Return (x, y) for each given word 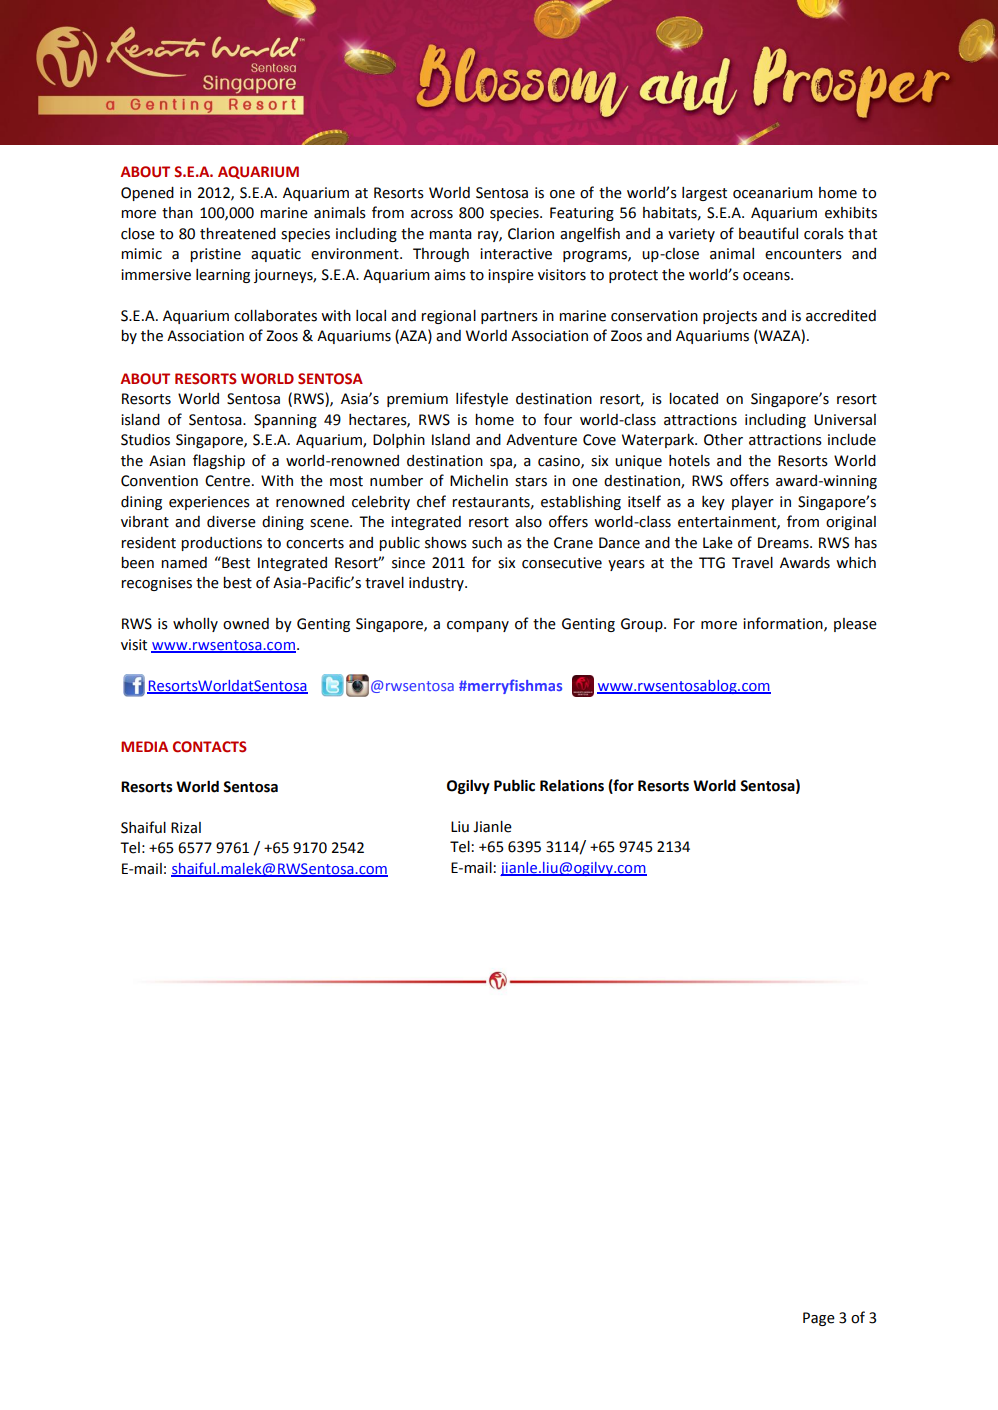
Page (819, 1319)
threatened (238, 234)
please (855, 625)
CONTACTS (210, 747)
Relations (572, 785)
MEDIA (144, 746)
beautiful (768, 233)
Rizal (186, 828)
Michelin (479, 481)
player (753, 503)
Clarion (531, 234)
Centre (227, 481)
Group (643, 625)
